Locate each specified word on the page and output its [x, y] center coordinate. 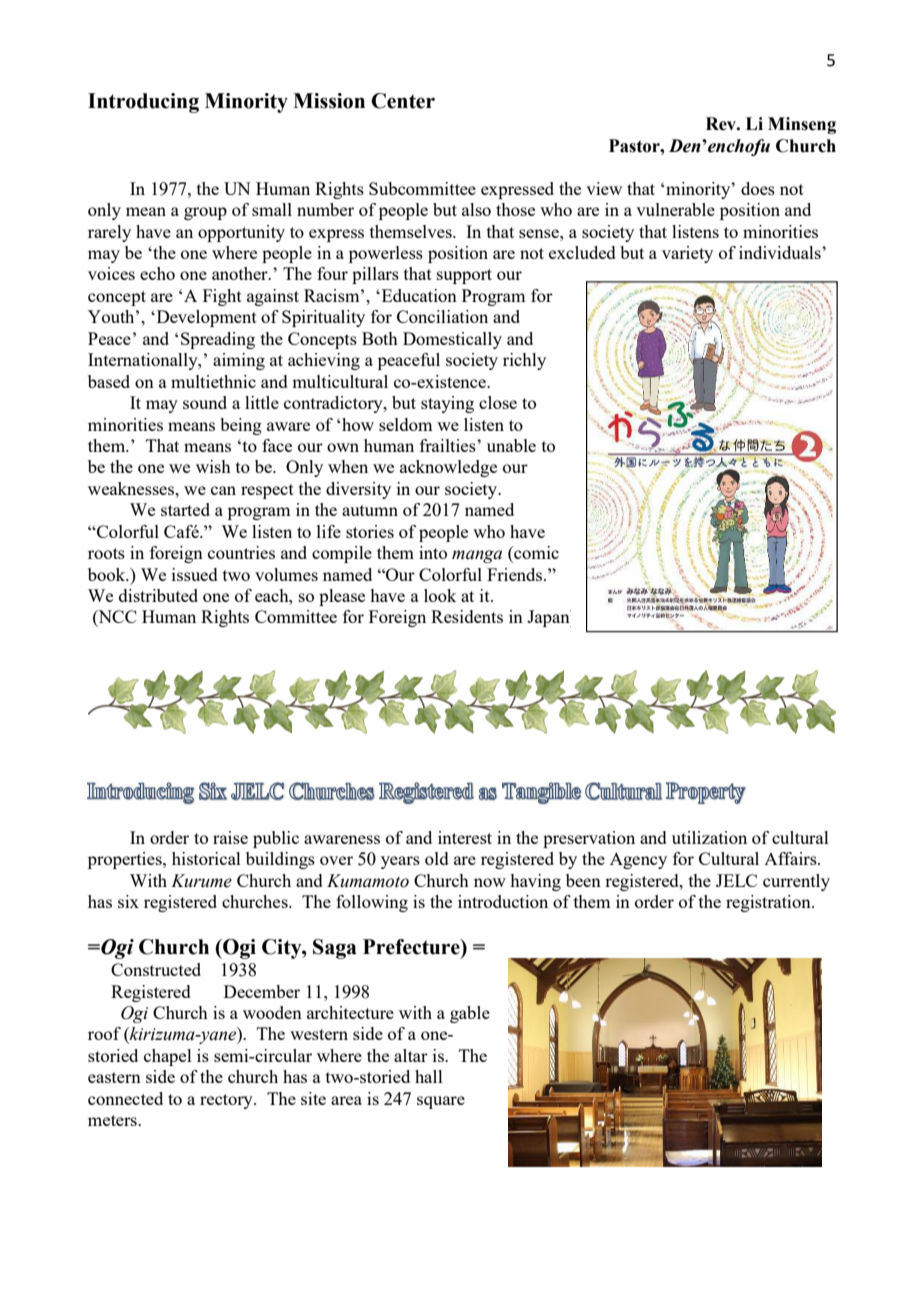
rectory [227, 1101]
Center [403, 101]
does [758, 188]
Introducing [143, 103]
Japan [549, 618]
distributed [158, 595]
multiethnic [213, 381]
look [440, 595]
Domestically [452, 340]
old [437, 858]
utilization [709, 837]
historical [206, 858]
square [441, 1102]
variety [687, 254]
